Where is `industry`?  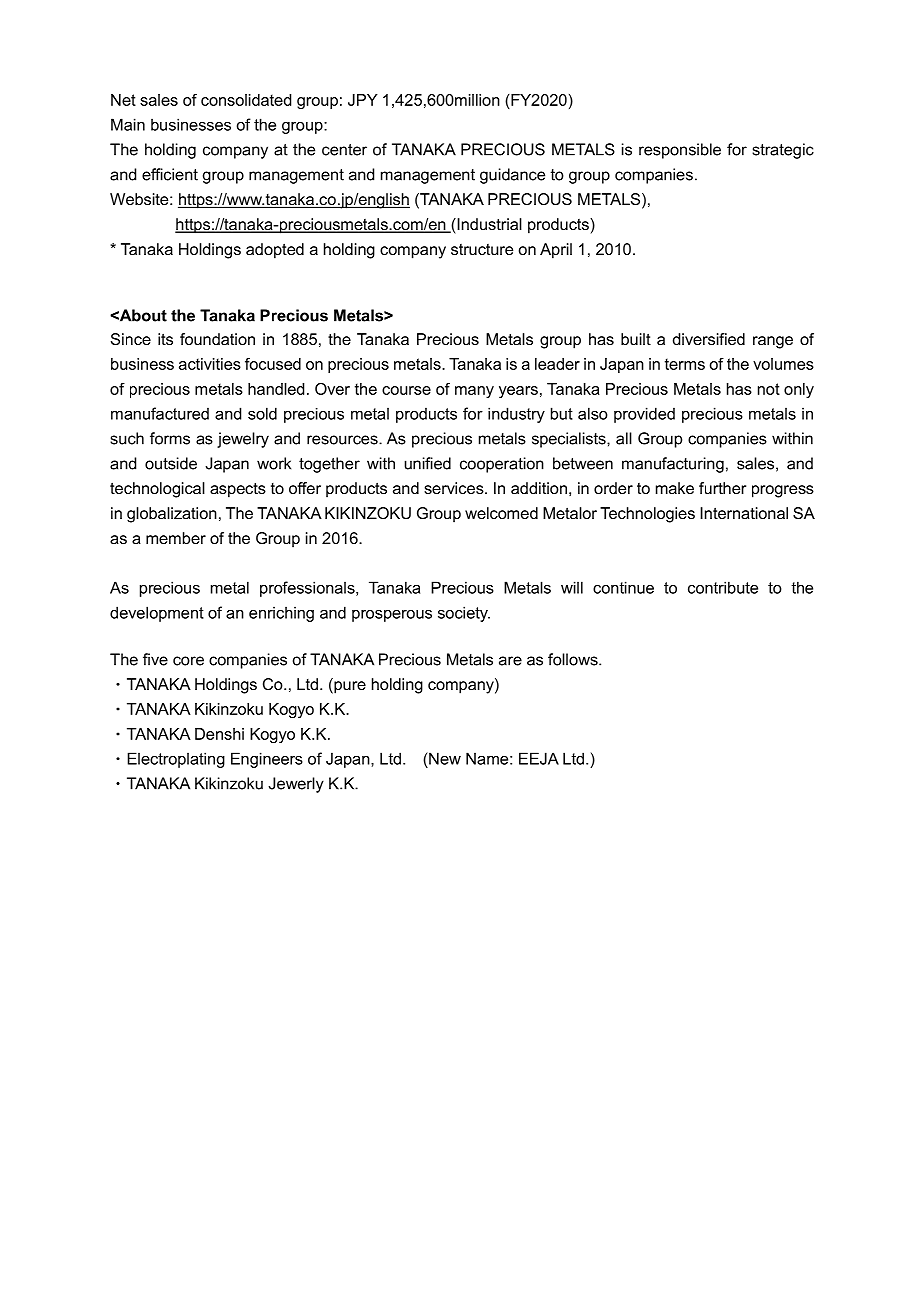
industry is located at coordinates (516, 415).
